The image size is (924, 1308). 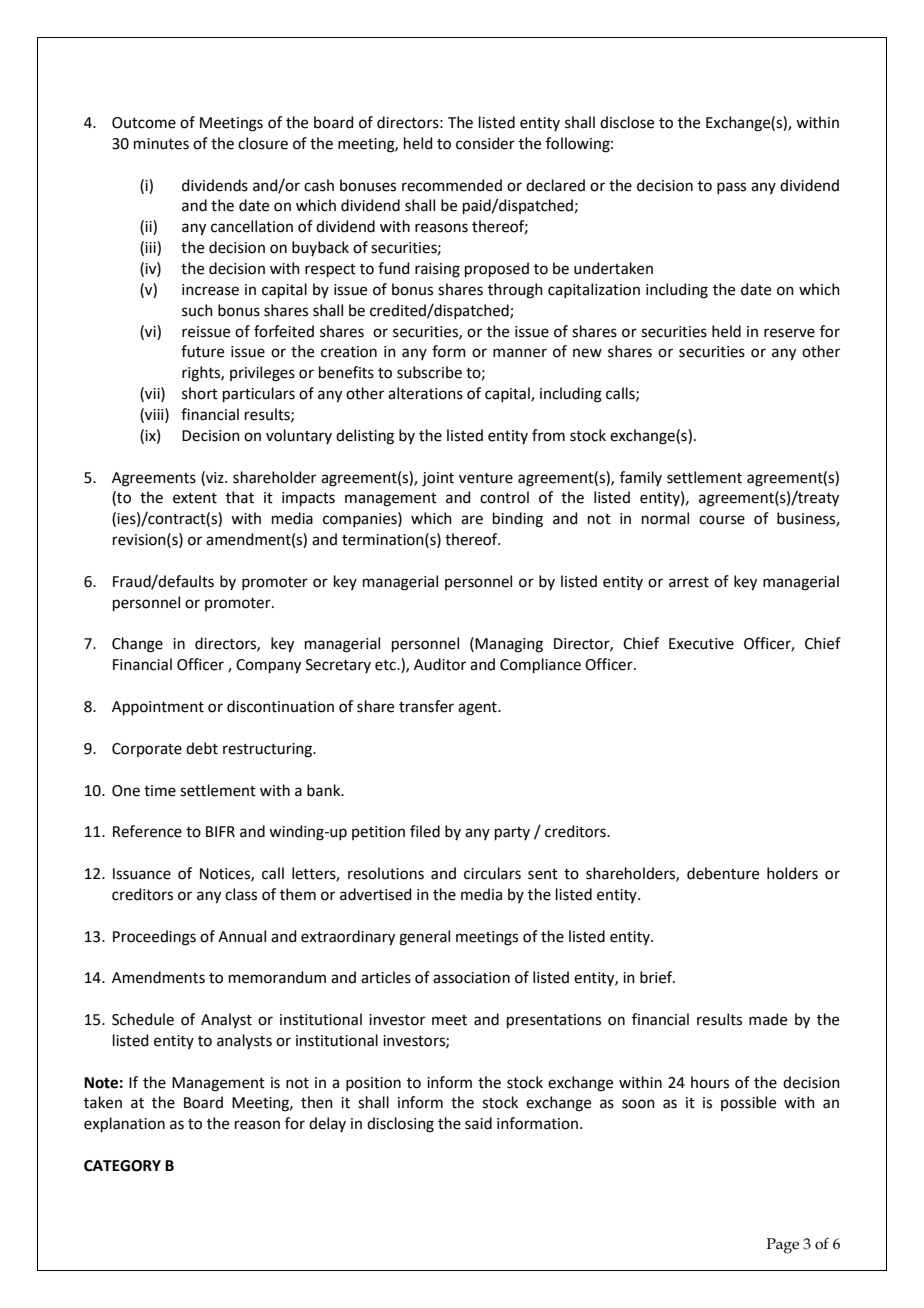 I want to click on CATEGORY, so click(x=122, y=1166).
